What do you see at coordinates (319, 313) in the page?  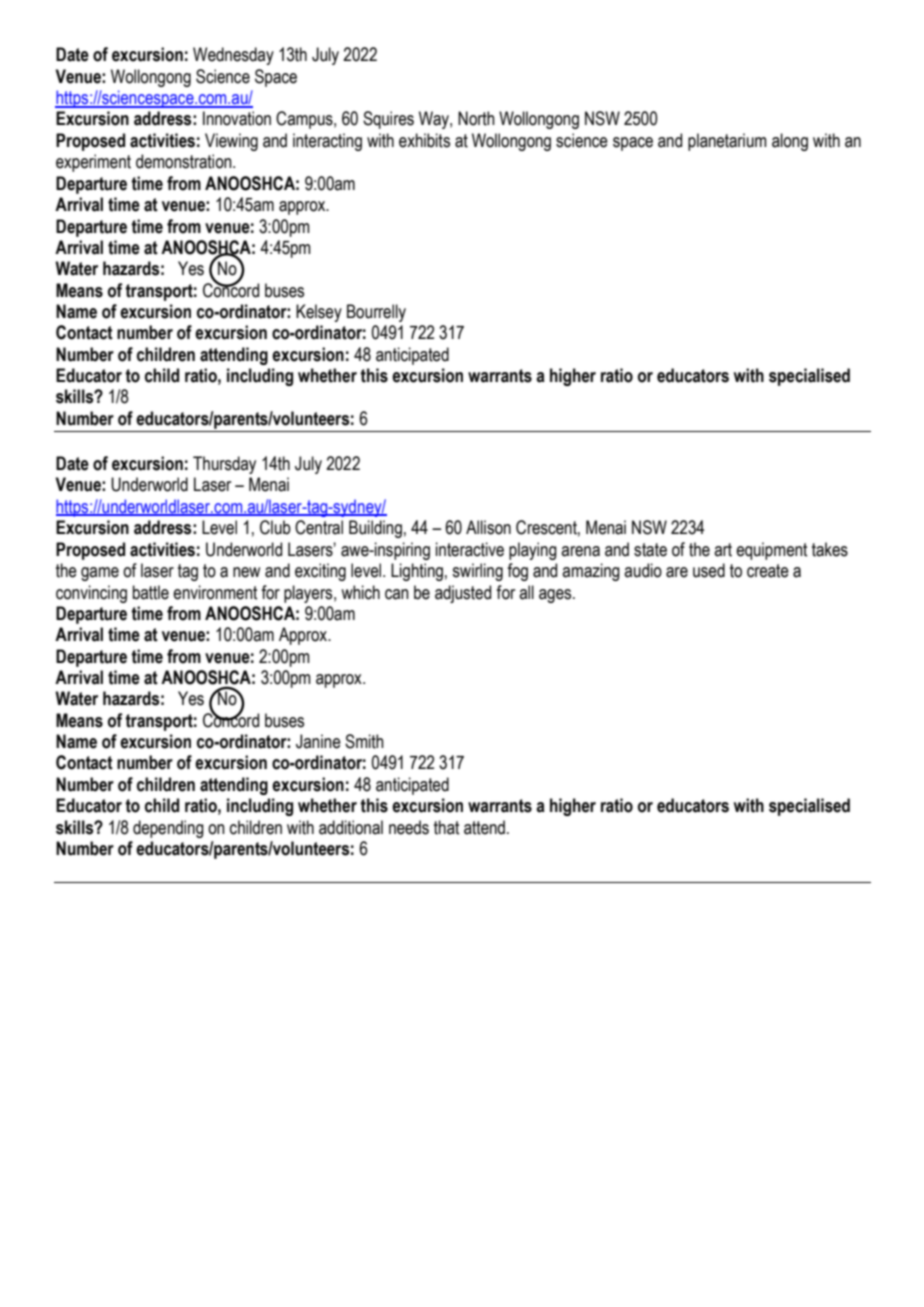 I see `Kelsey` at bounding box center [319, 313].
